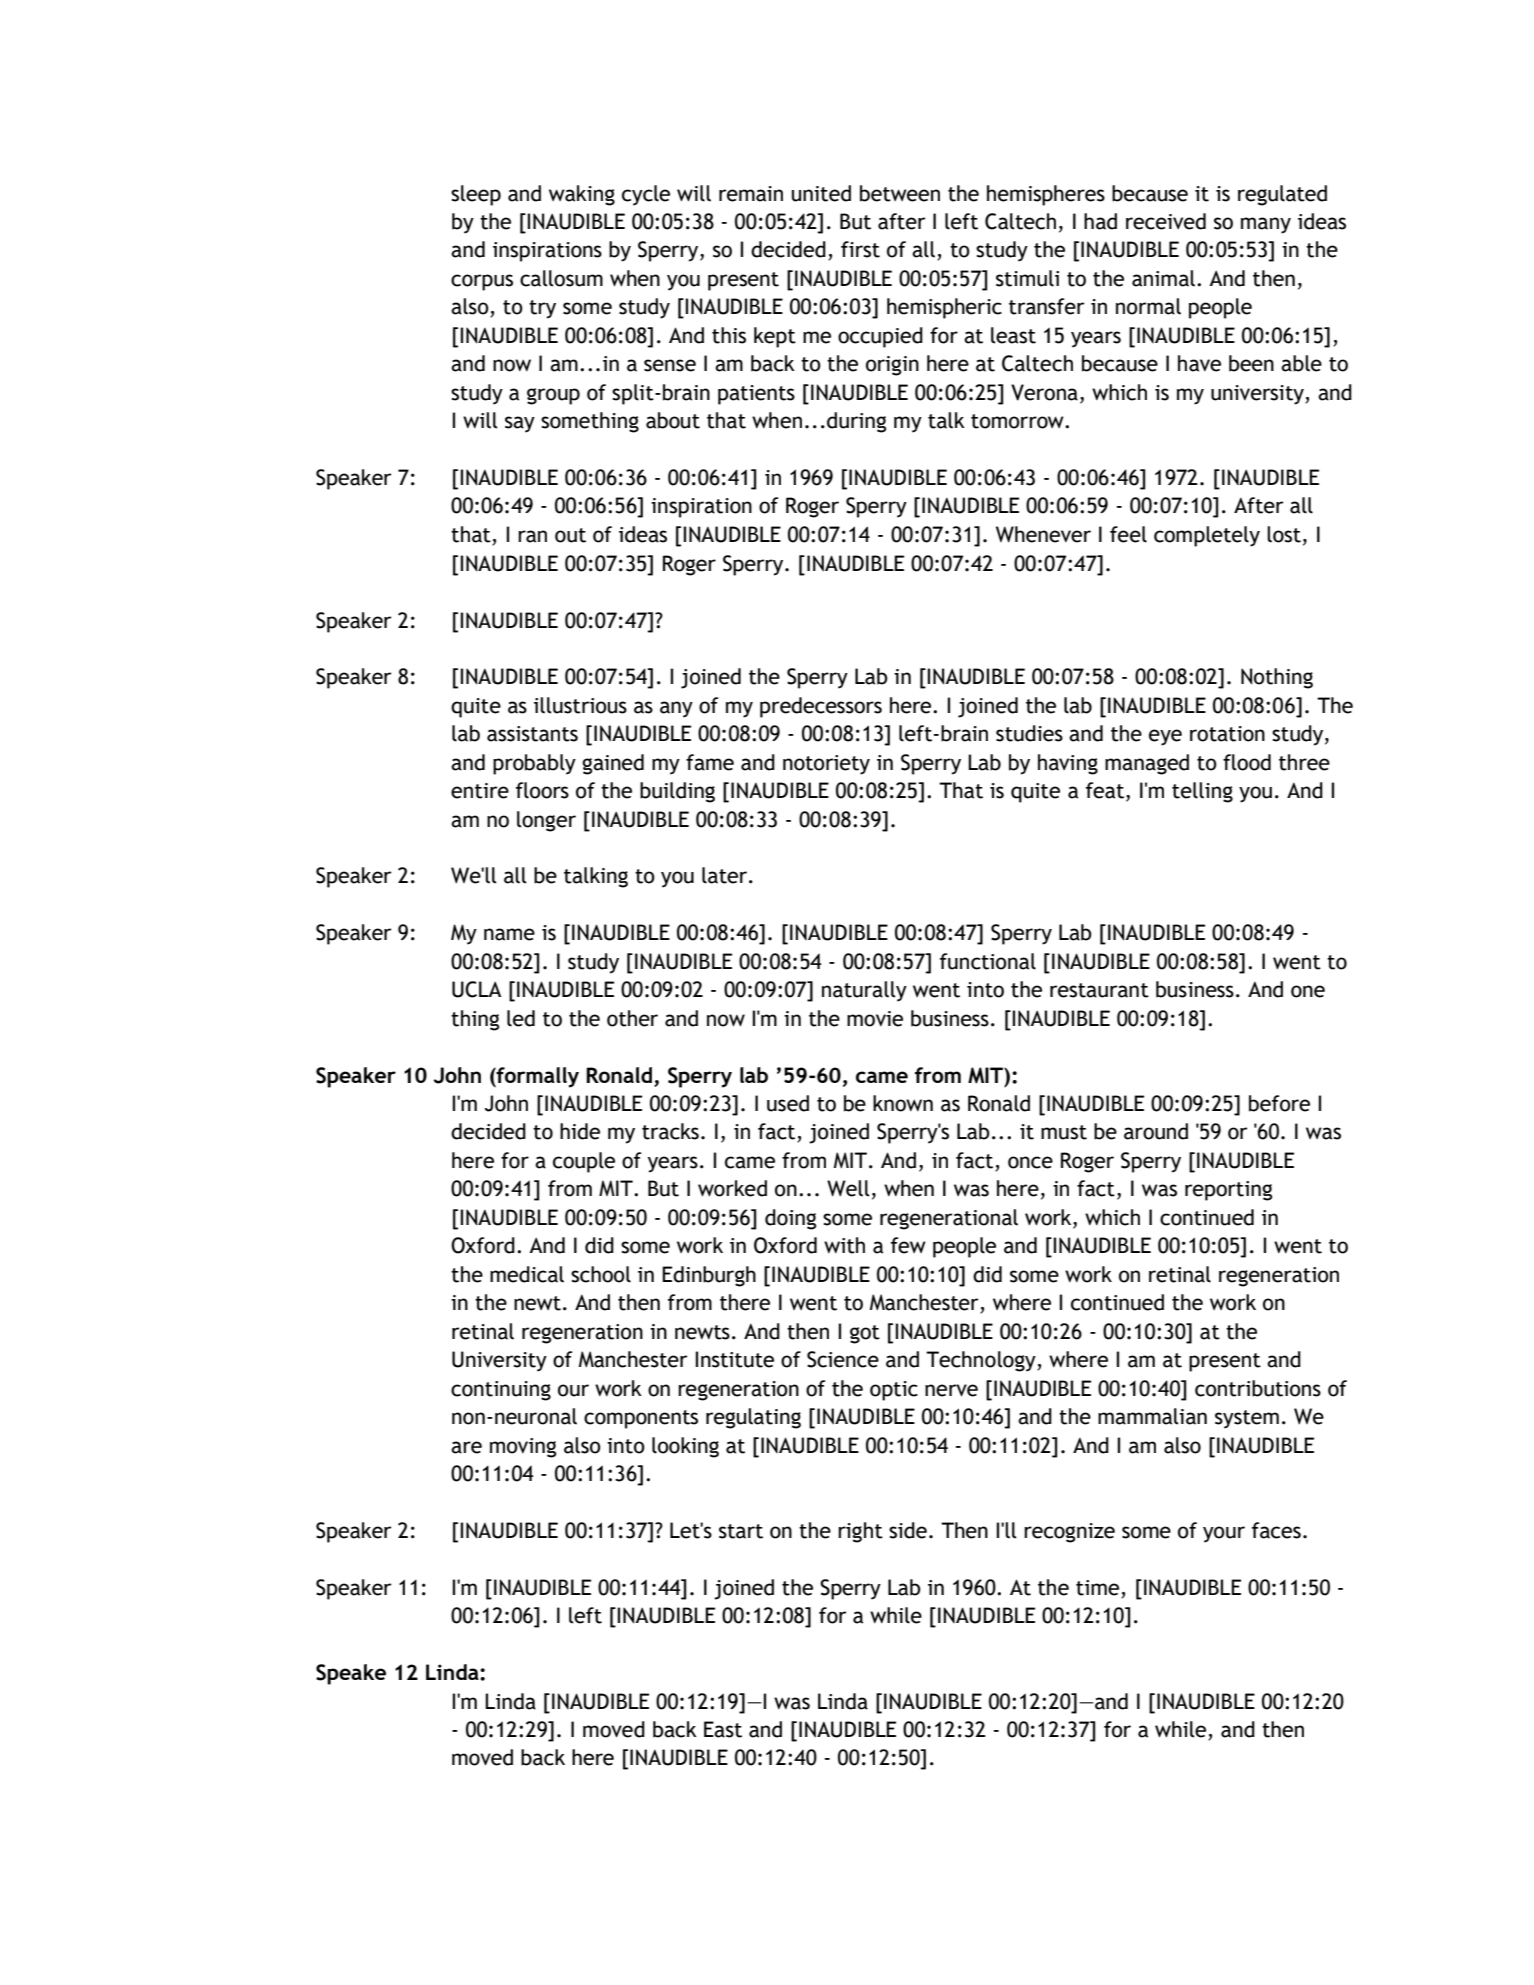 The width and height of the image is (1534, 1985). I want to click on telling, so click(1202, 792).
